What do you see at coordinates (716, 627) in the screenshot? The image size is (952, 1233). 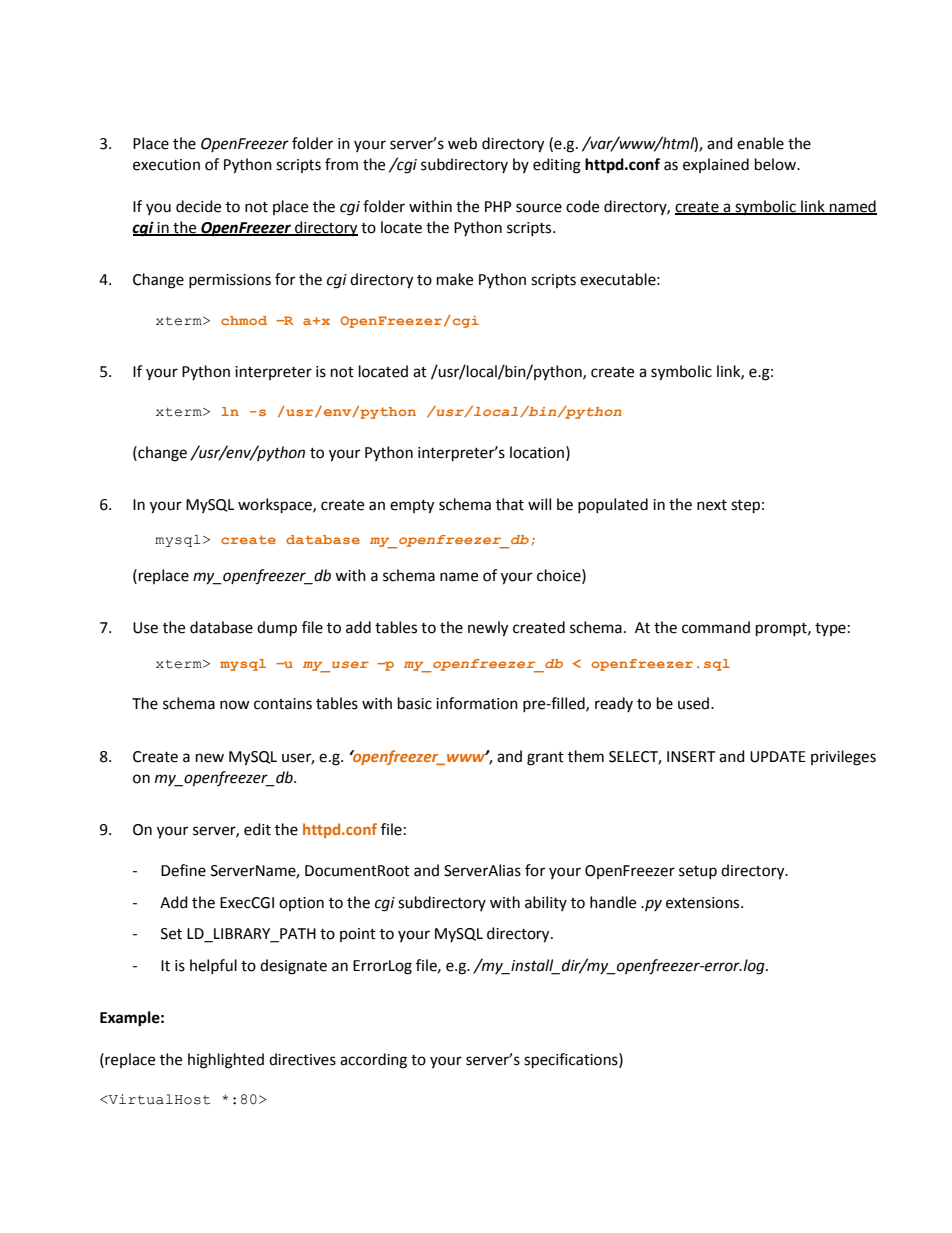 I see `command` at bounding box center [716, 627].
